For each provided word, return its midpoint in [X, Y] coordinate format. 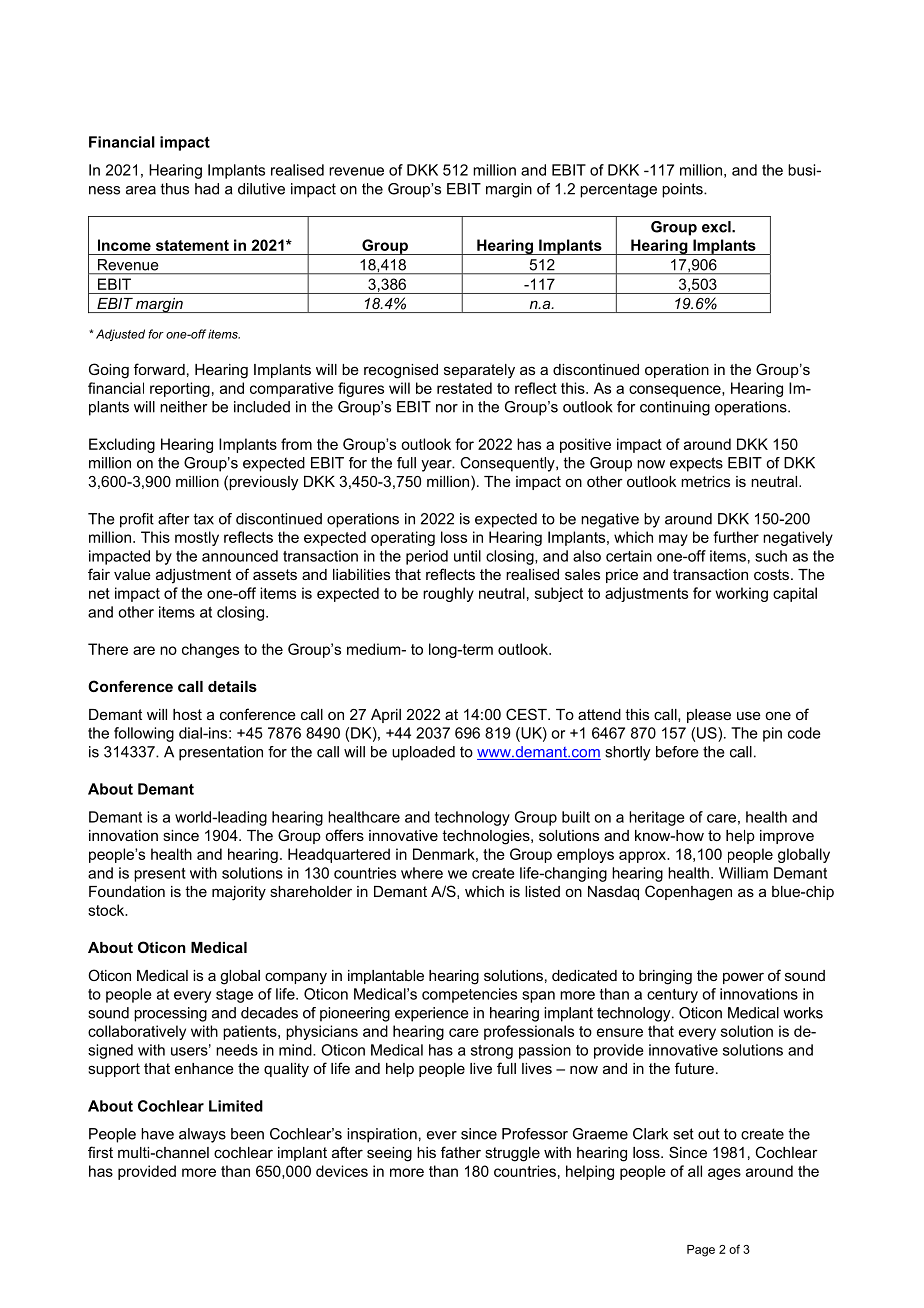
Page [701, 1251]
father [461, 1152]
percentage [618, 190]
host [187, 714]
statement [192, 245]
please [709, 716]
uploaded [423, 753]
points [683, 190]
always [202, 1135]
